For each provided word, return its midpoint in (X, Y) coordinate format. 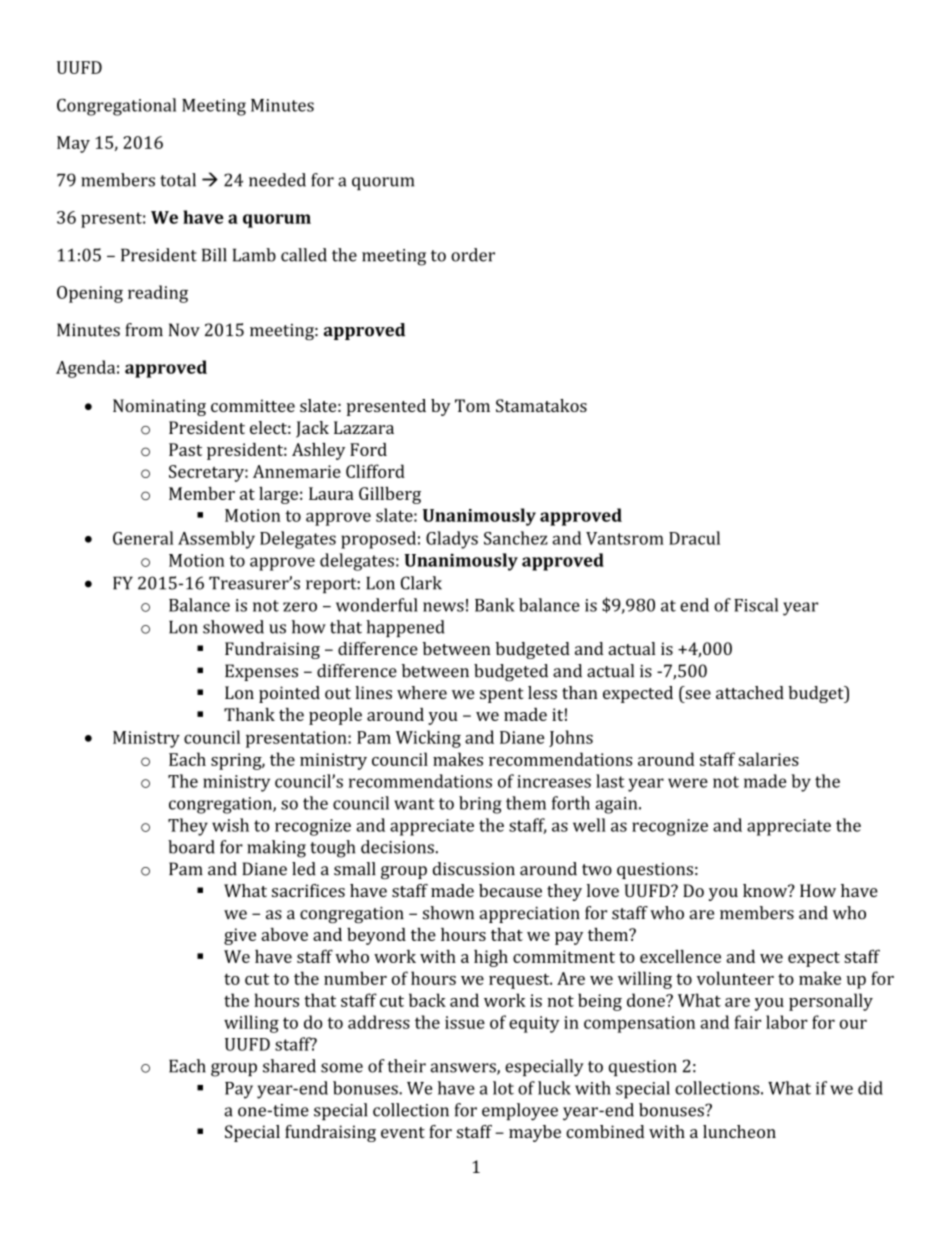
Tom (472, 405)
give (240, 936)
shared (289, 1066)
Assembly (216, 540)
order (473, 255)
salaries (768, 759)
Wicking (428, 739)
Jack (312, 429)
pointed (289, 694)
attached (750, 692)
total (178, 180)
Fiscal (756, 605)
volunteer (735, 978)
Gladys (452, 540)
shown (448, 913)
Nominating (159, 407)
